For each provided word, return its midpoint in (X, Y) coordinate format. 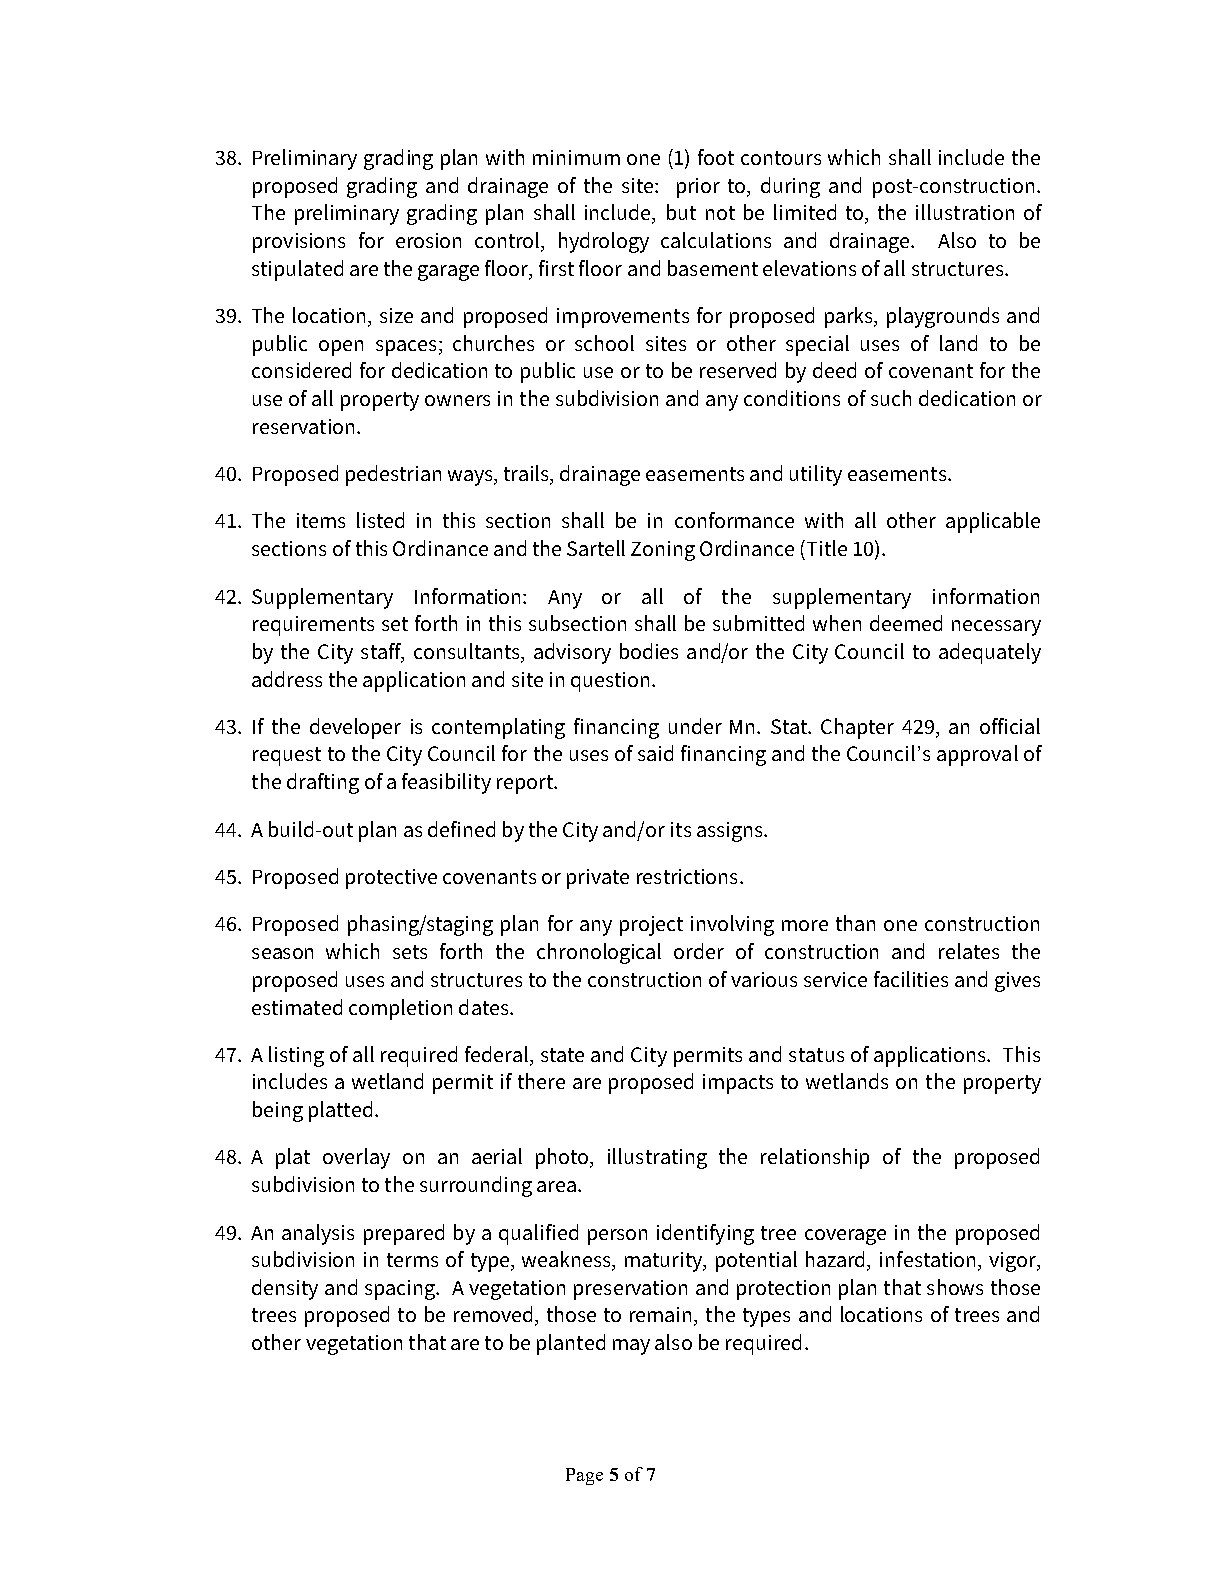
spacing (401, 1290)
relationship (815, 1158)
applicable (993, 522)
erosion (428, 240)
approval (977, 755)
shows (955, 1287)
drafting (323, 783)
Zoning (663, 551)
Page (584, 1476)
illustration (965, 212)
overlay (356, 1158)
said (655, 753)
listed (380, 520)
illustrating (657, 1158)
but (681, 212)
